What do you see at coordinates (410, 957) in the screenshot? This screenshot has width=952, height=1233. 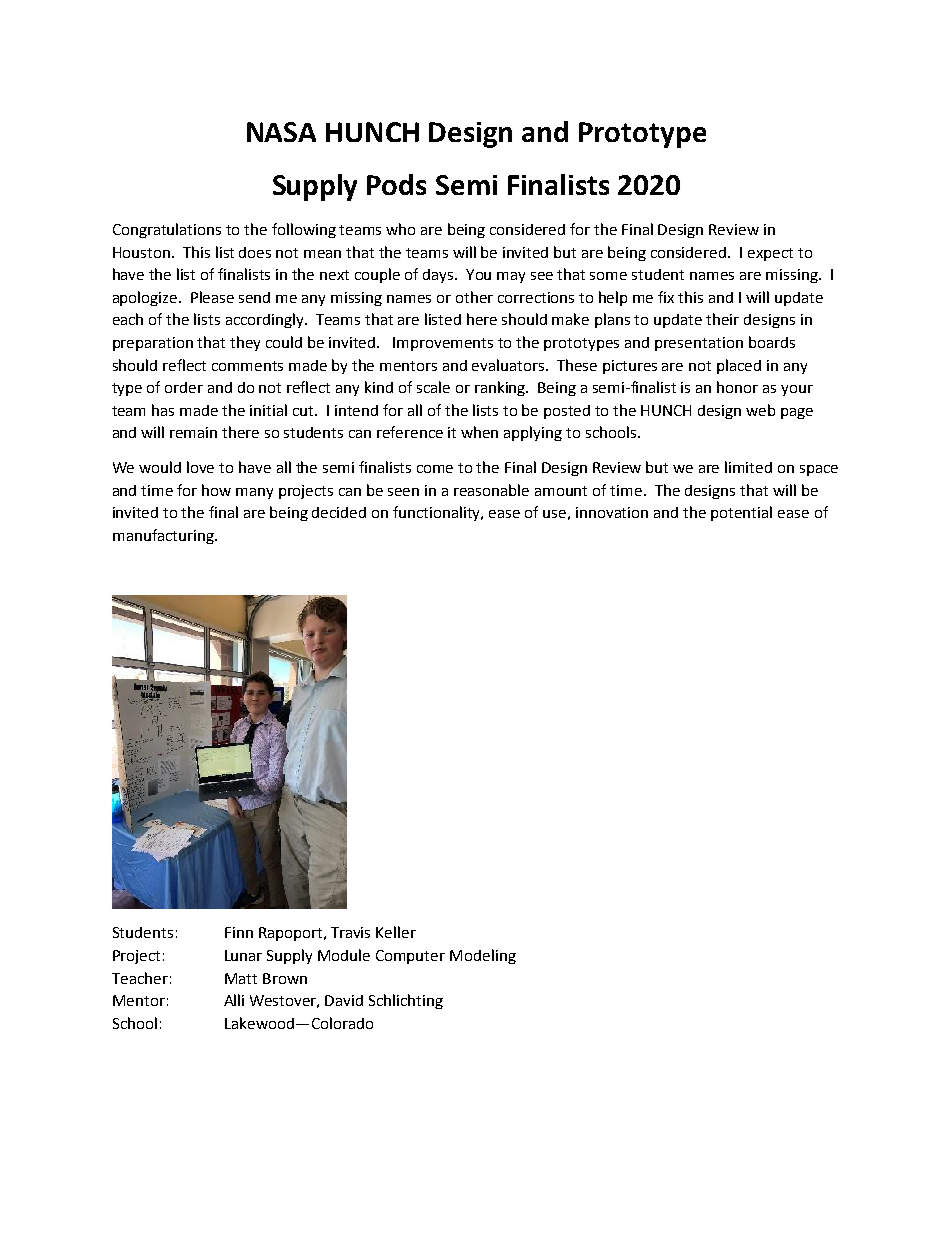 I see `Computer` at bounding box center [410, 957].
